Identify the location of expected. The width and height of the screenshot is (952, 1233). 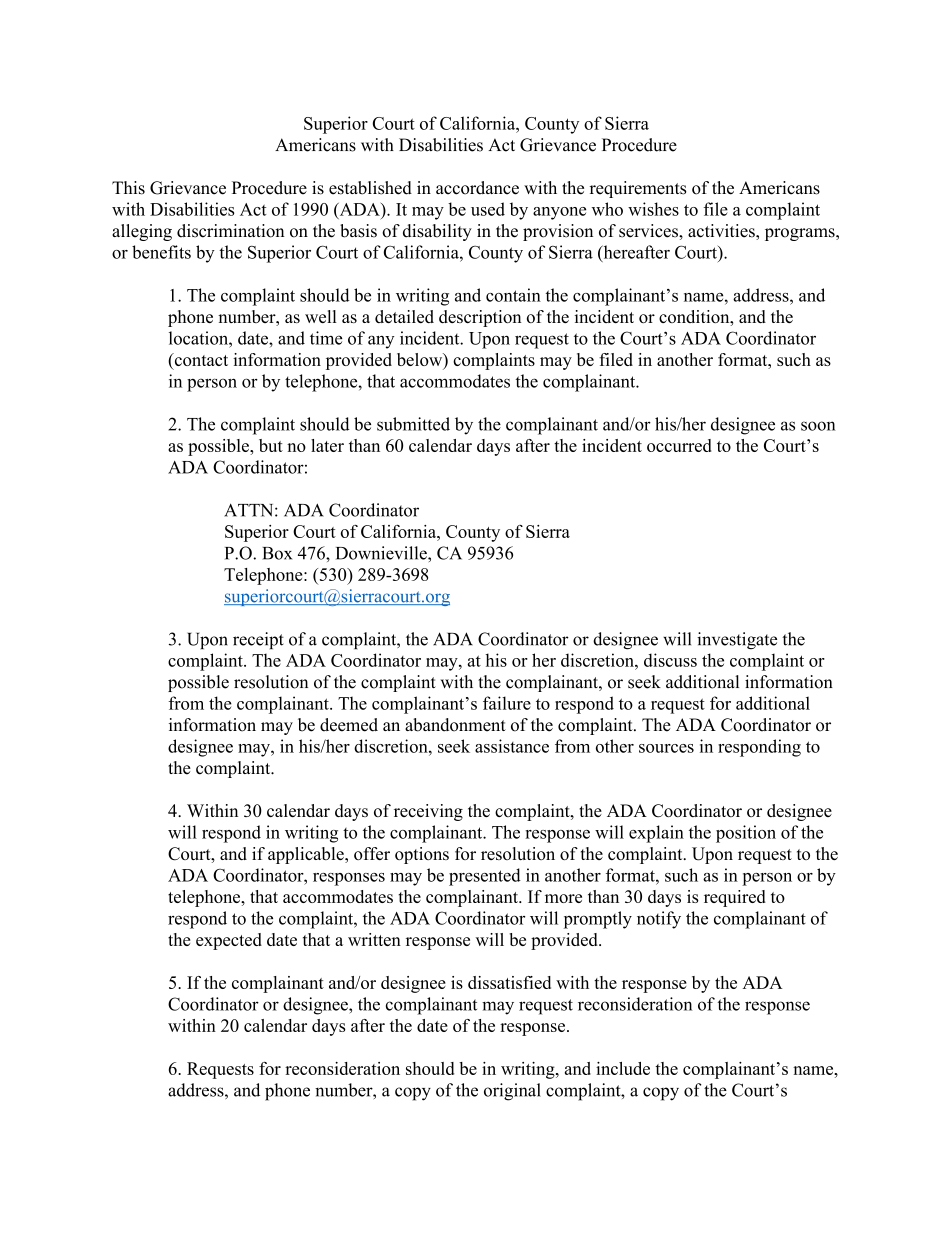
(229, 941).
